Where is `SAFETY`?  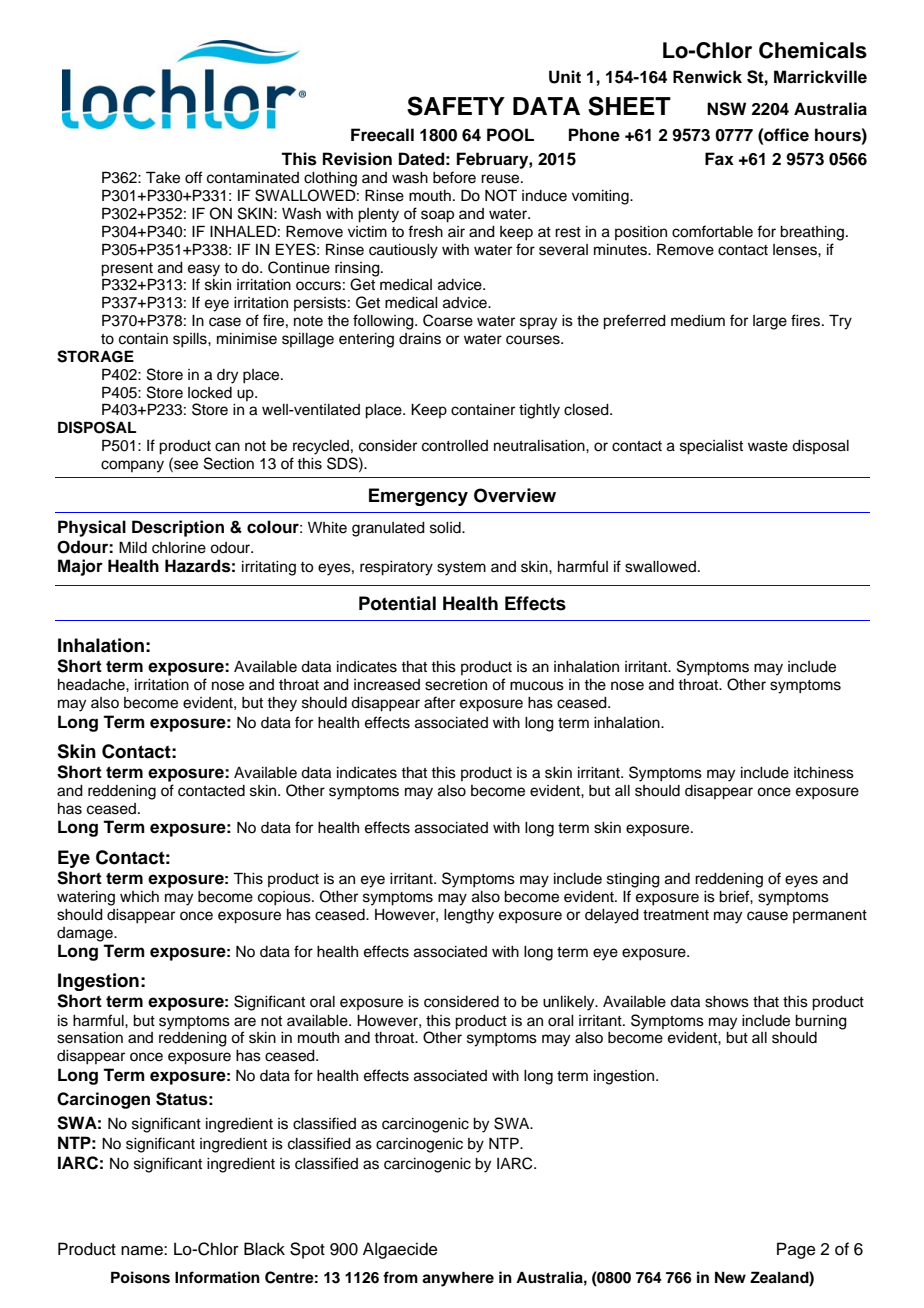
SAFETY is located at coordinates (456, 106).
